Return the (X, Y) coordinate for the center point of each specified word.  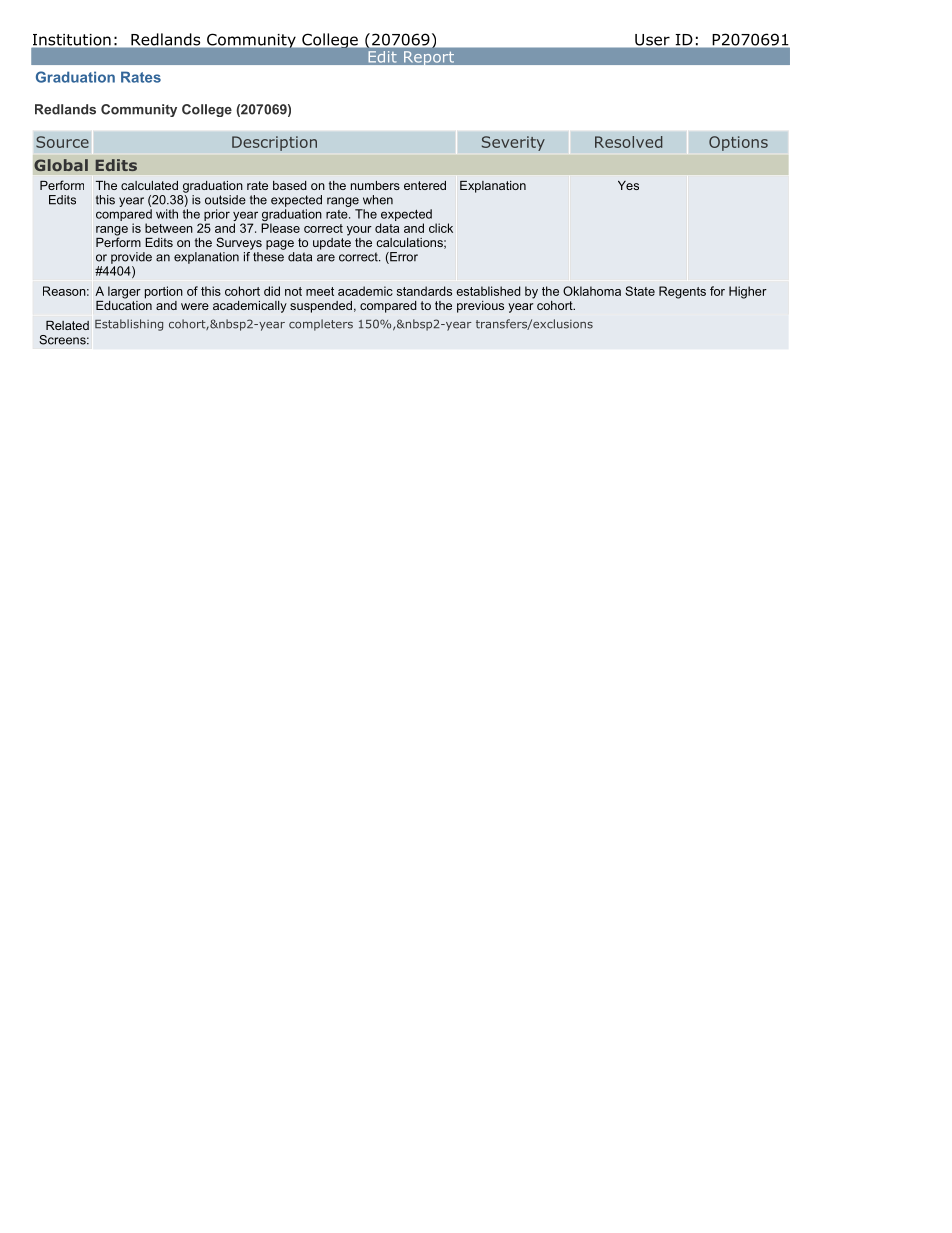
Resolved (628, 142)
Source (62, 142)
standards (424, 291)
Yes (628, 185)
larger (124, 292)
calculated (149, 185)
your (359, 231)
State (640, 291)
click (441, 228)
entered (425, 185)
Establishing (129, 325)
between (169, 228)
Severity (513, 143)
